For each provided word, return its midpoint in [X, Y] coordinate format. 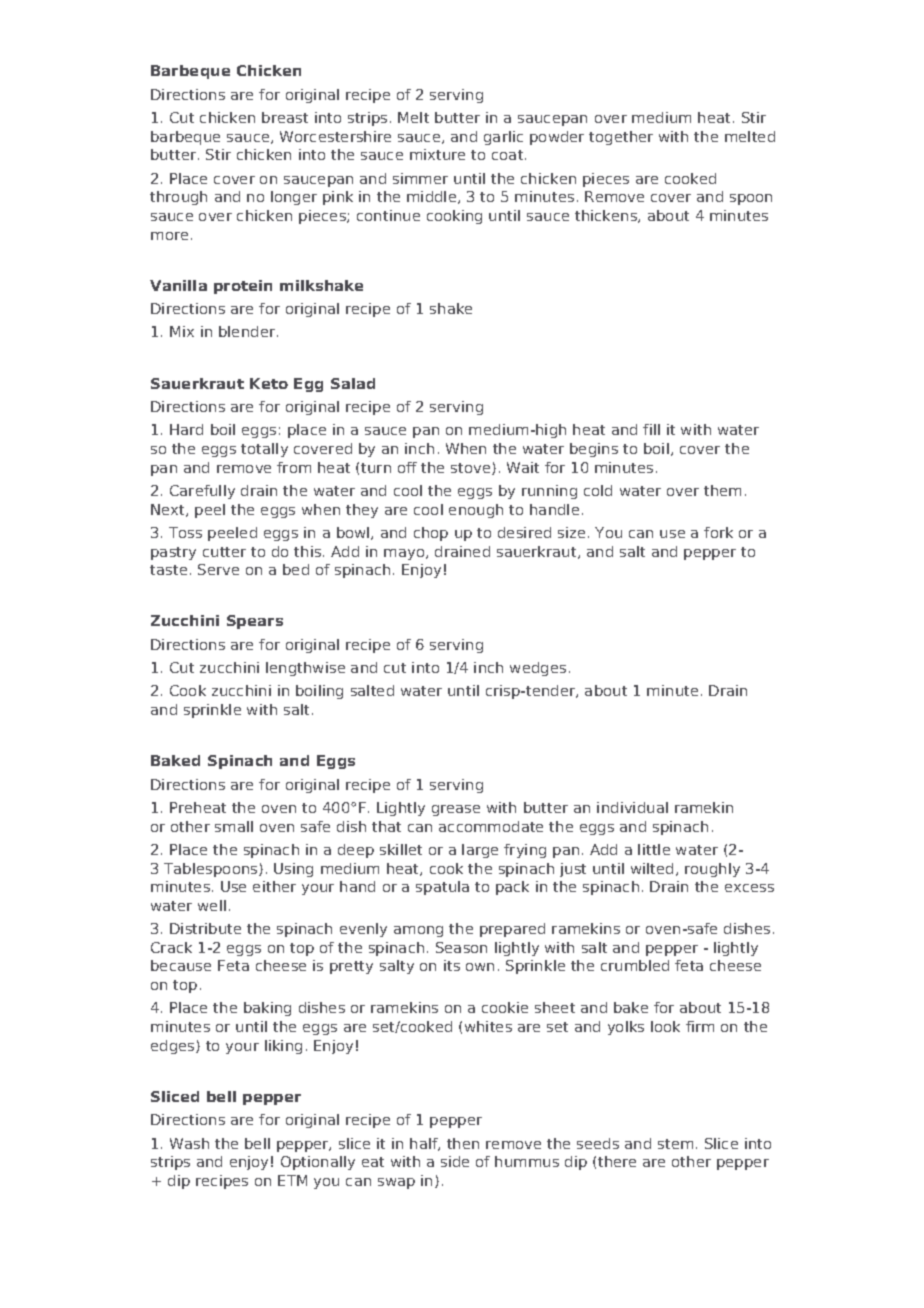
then [463, 1143]
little [654, 849]
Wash [189, 1143]
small [234, 826]
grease [456, 810]
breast [285, 117]
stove [472, 469]
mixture [437, 154]
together [621, 138]
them [722, 490]
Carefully [202, 492]
